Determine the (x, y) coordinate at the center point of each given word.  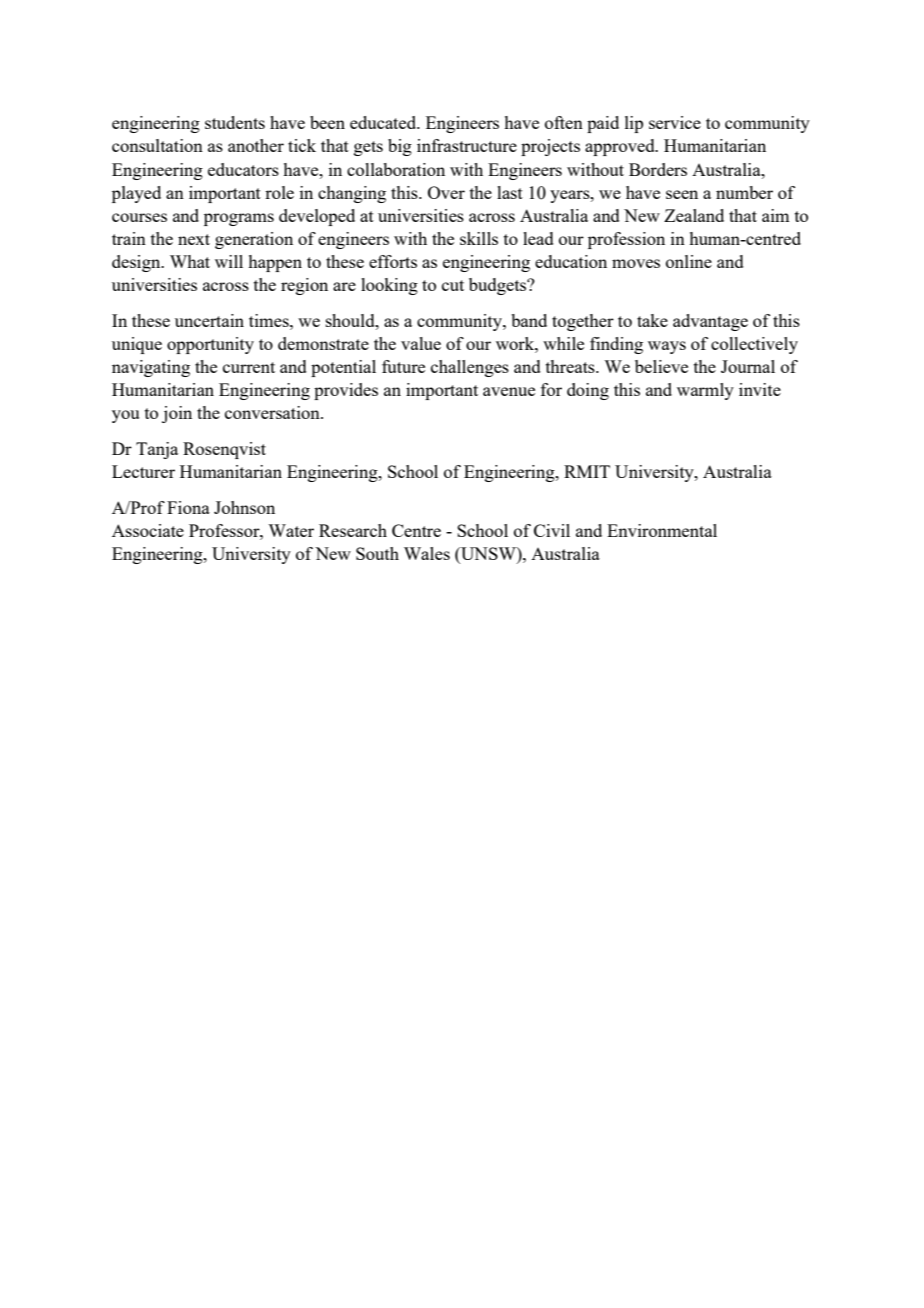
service (675, 122)
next (194, 239)
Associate (148, 530)
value (421, 343)
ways (667, 347)
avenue (509, 391)
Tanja (157, 450)
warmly (705, 391)
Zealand (694, 215)
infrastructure (467, 145)
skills (479, 238)
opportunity (210, 345)
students (235, 122)
